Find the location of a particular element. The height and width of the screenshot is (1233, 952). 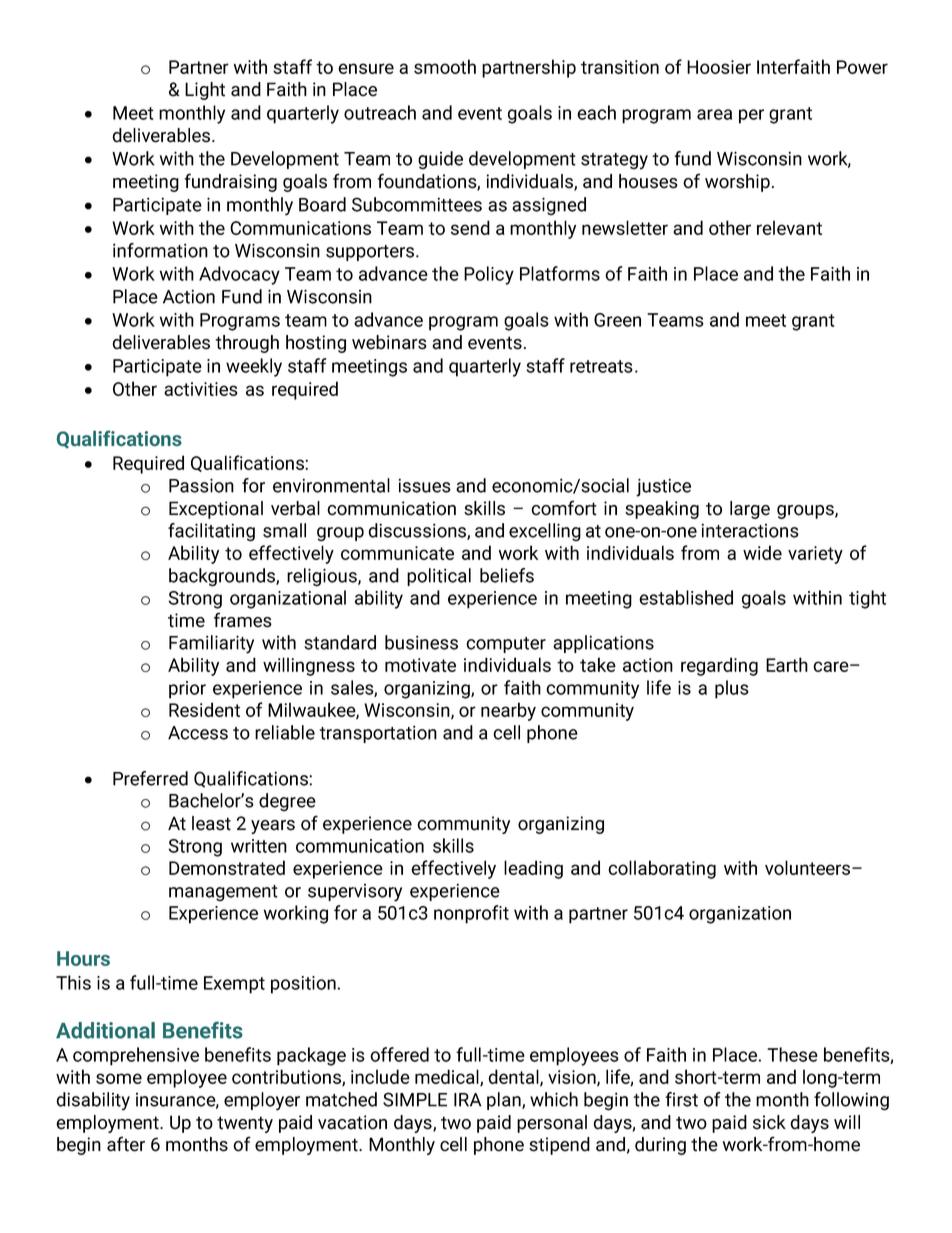

Light is located at coordinates (205, 91).
